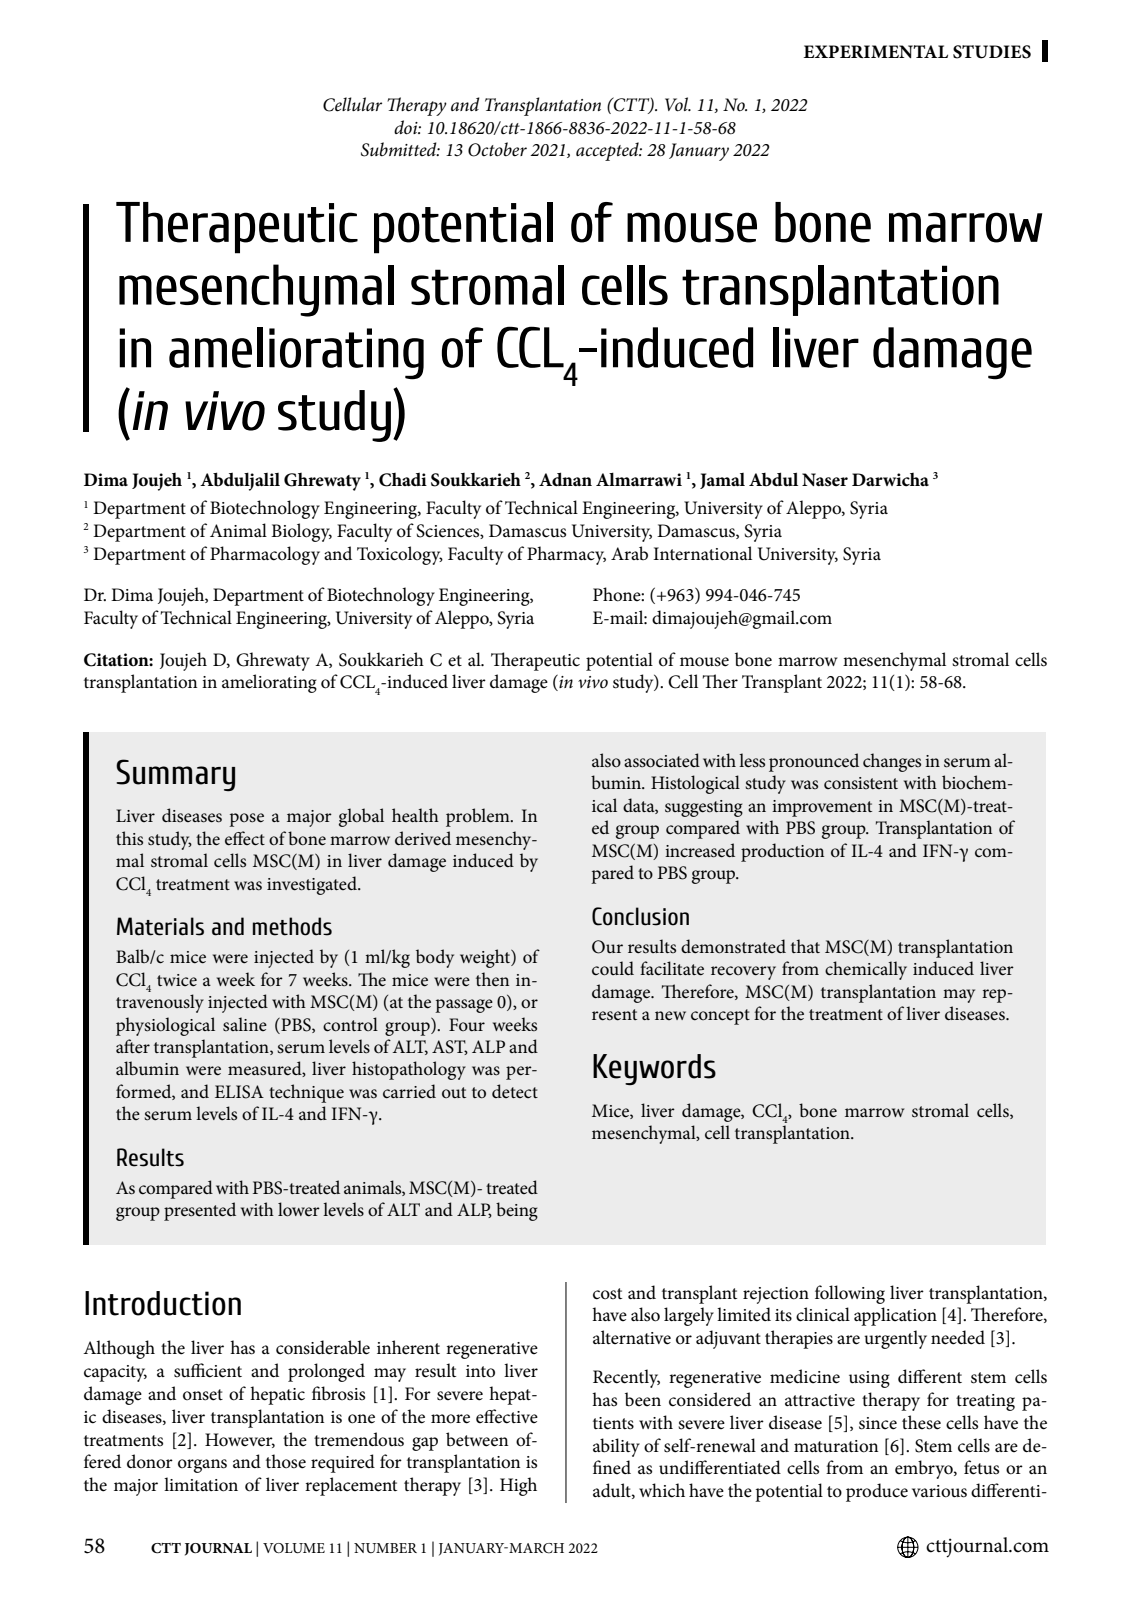 The image size is (1131, 1600). What do you see at coordinates (565, 479) in the document?
I see `Adnan` at bounding box center [565, 479].
